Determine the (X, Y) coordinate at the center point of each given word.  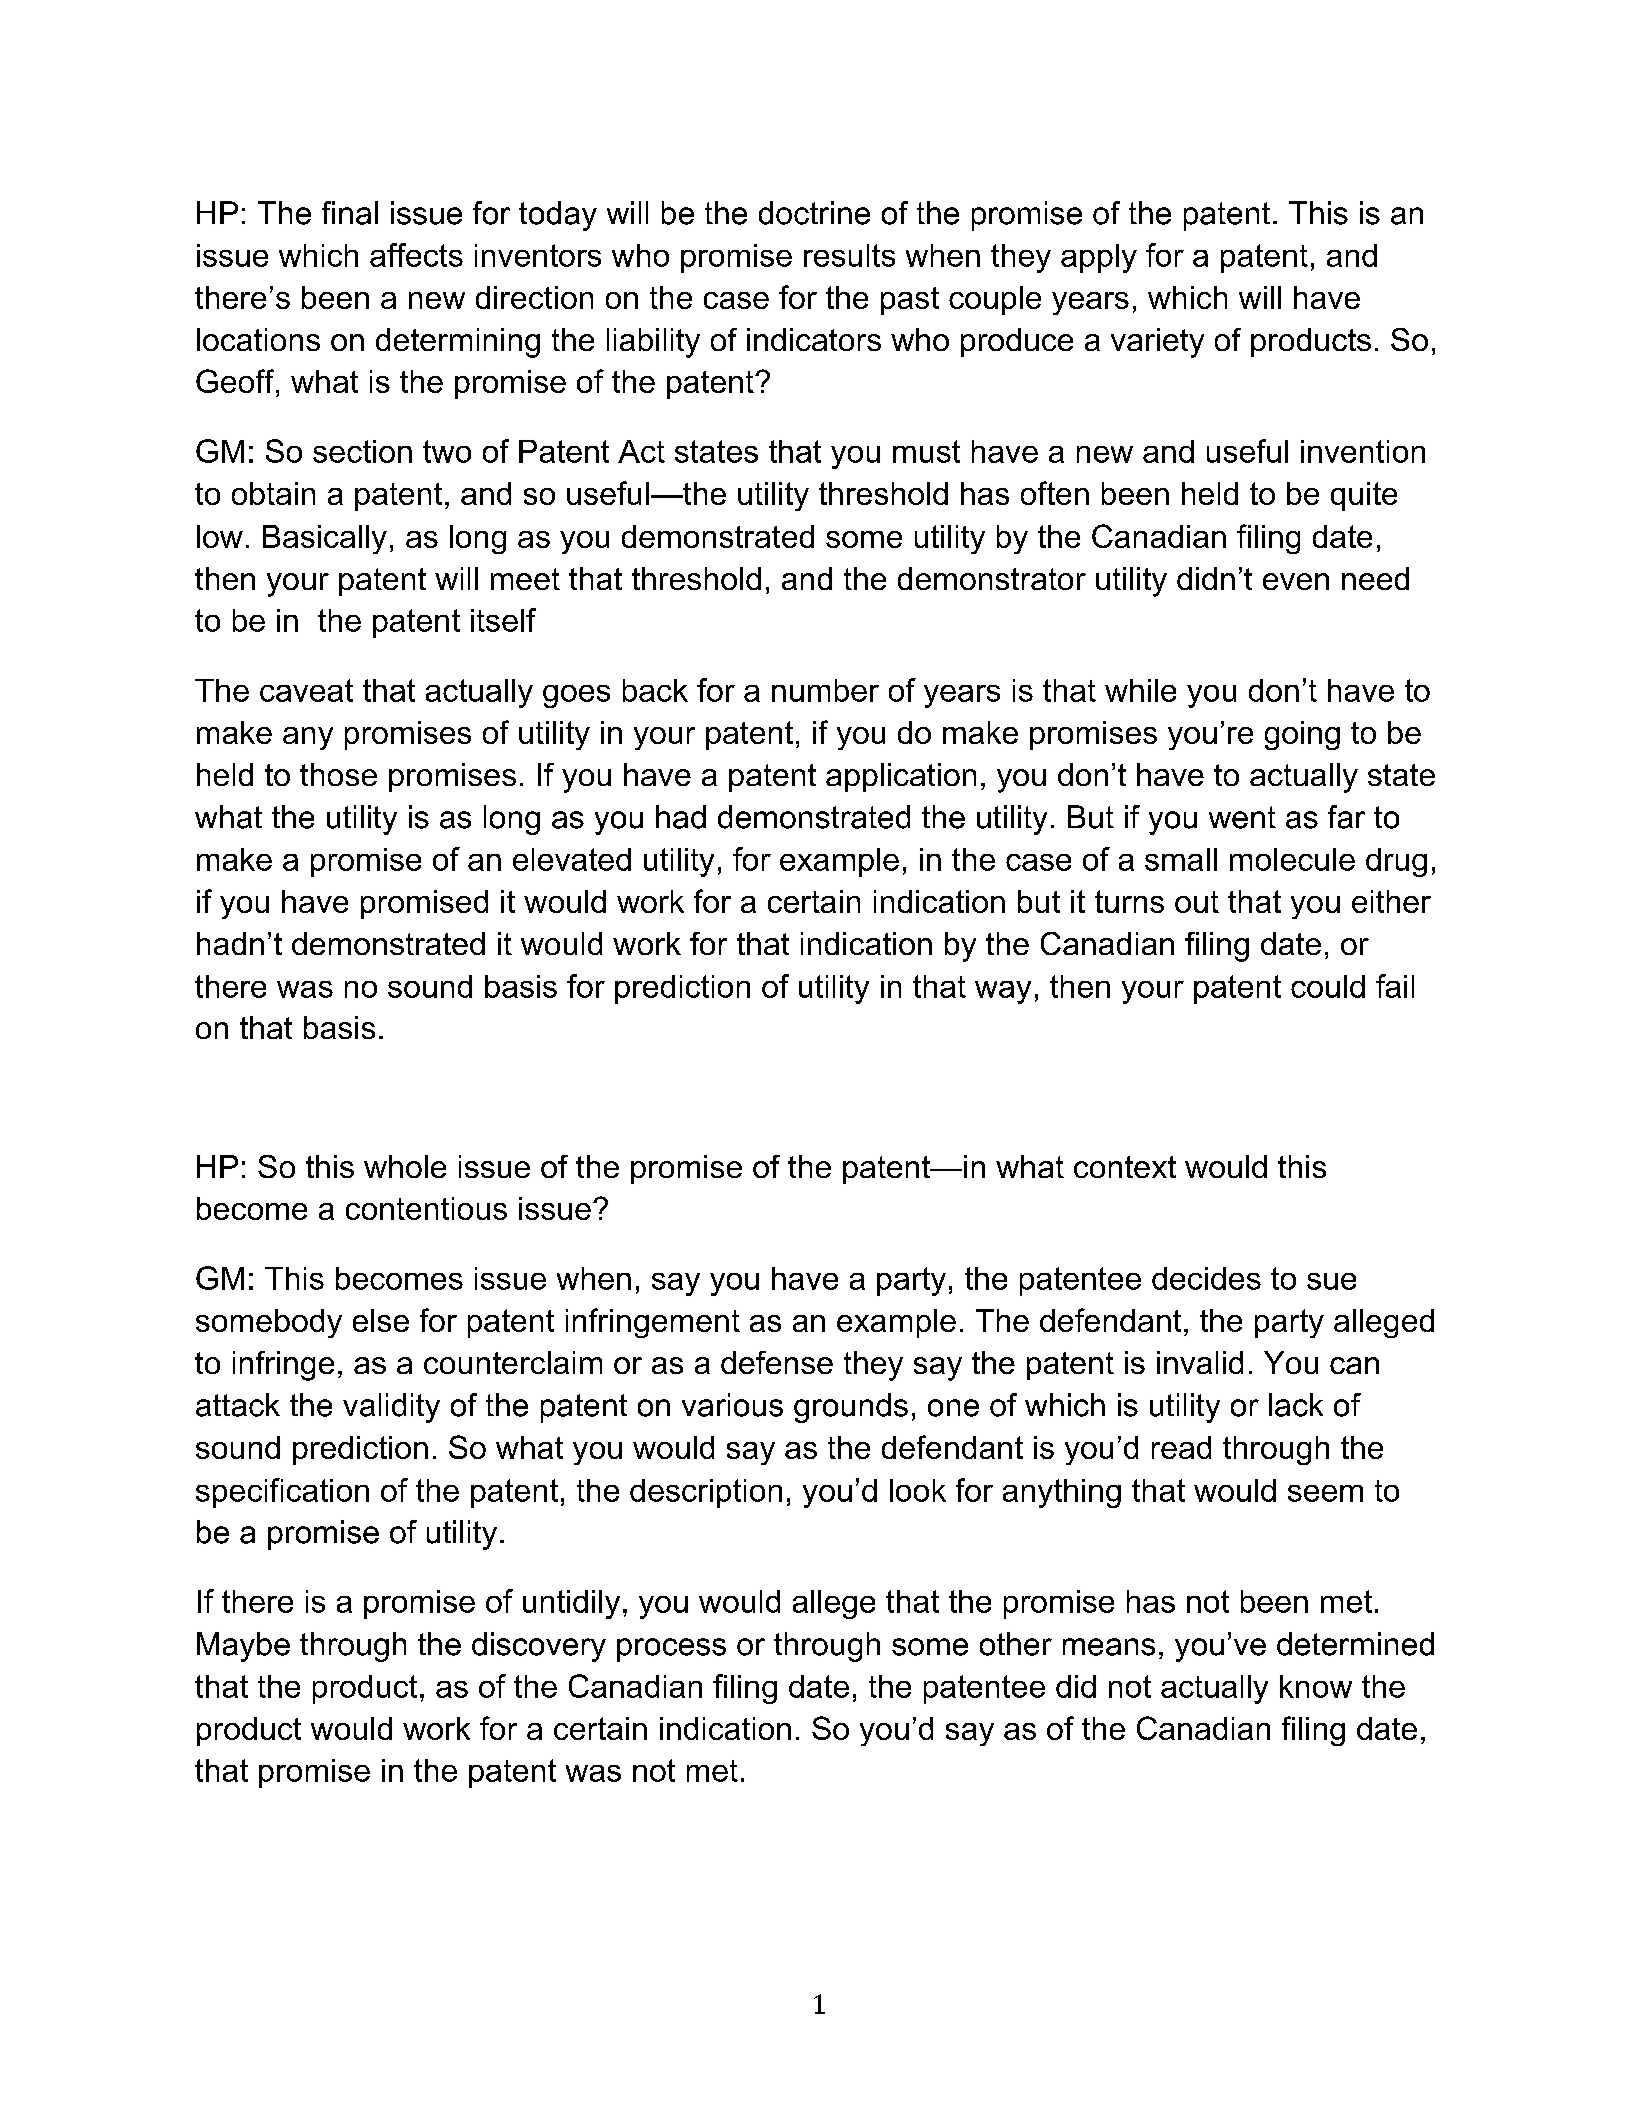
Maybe (243, 1647)
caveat (306, 690)
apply (1099, 258)
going (1302, 735)
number (825, 690)
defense (777, 1362)
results (849, 255)
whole (405, 1166)
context (1125, 1167)
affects (416, 255)
